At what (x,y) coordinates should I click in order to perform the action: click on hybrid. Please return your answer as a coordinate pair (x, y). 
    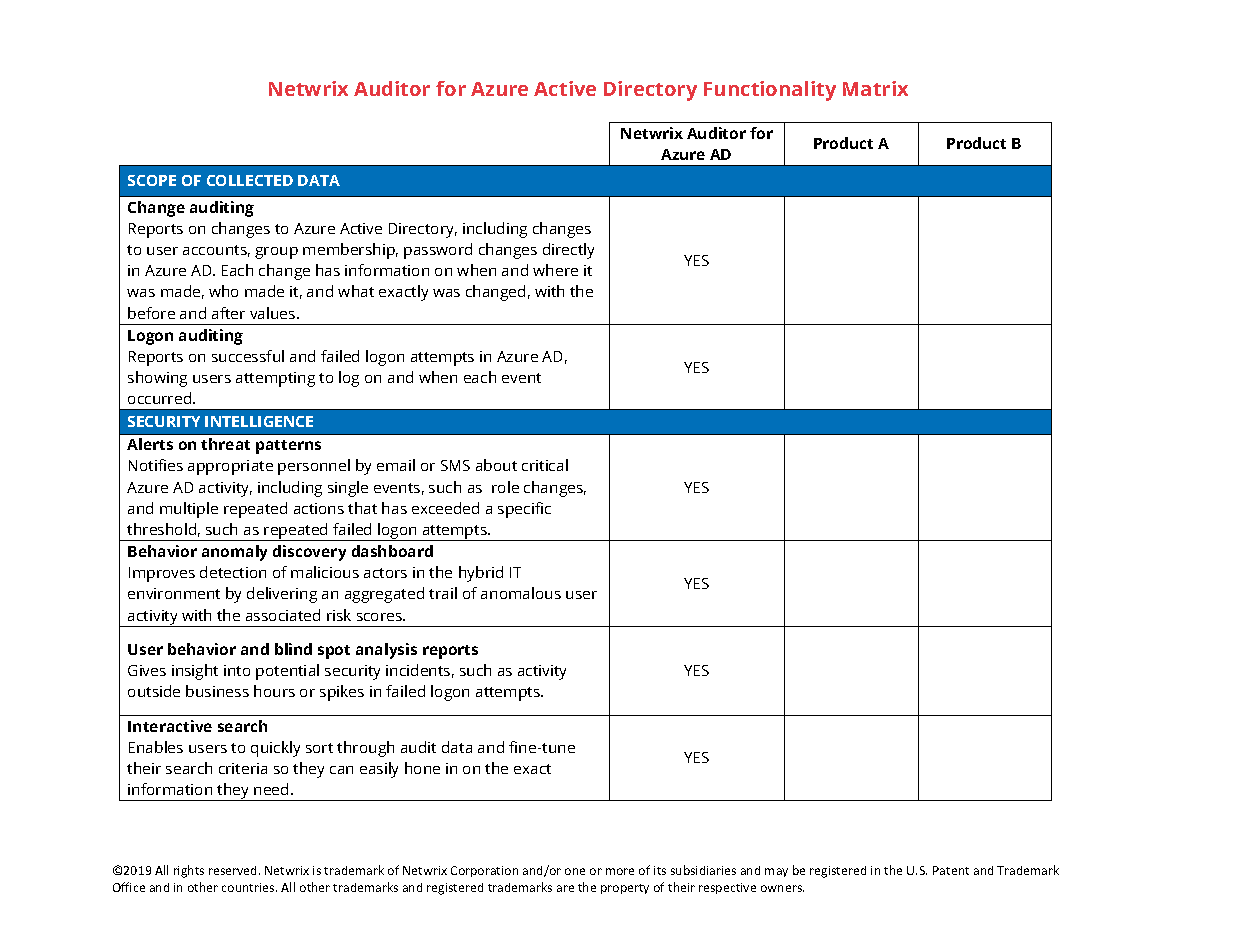
    Looking at the image, I should click on (481, 574).
